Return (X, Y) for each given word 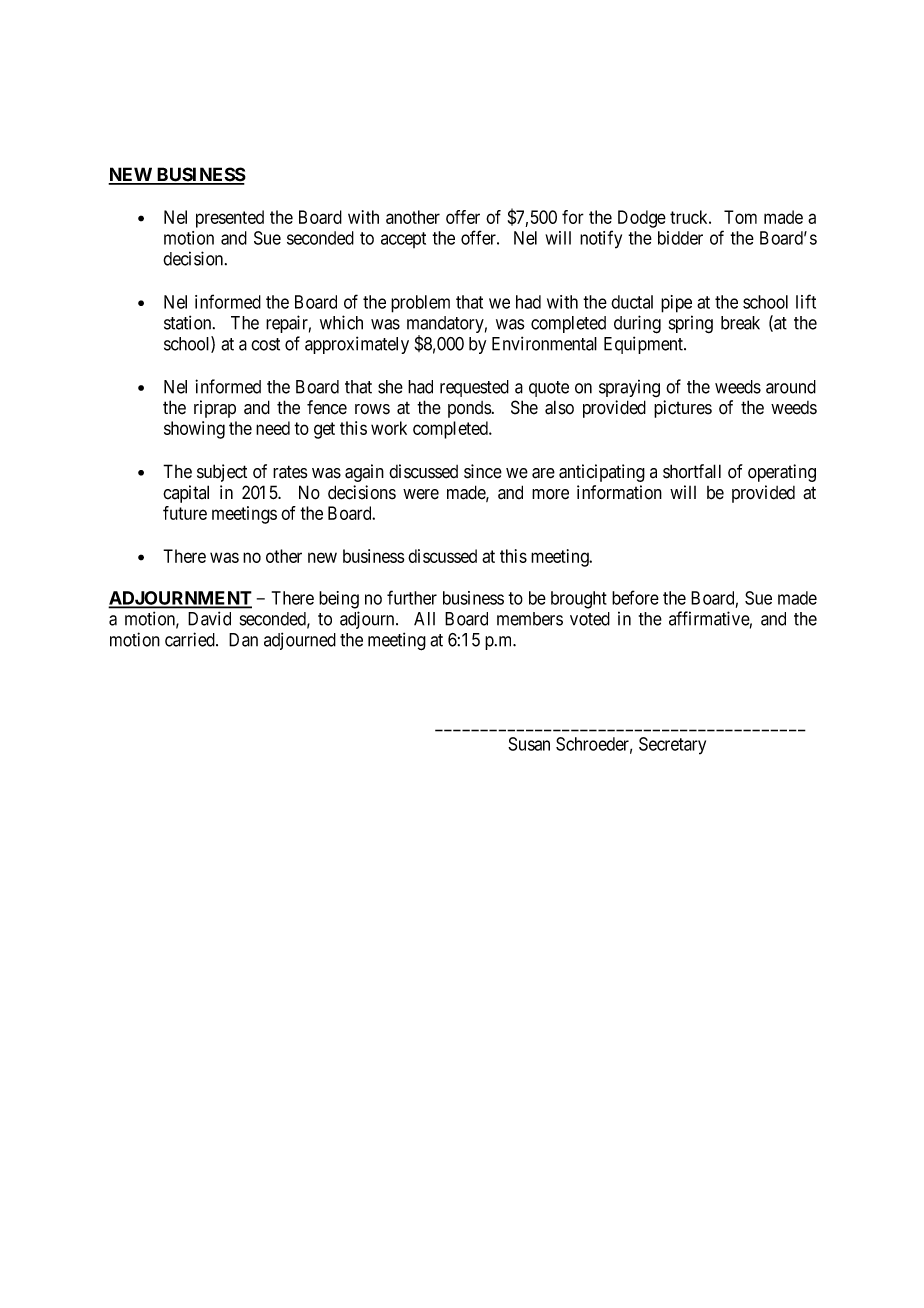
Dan (243, 640)
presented (230, 219)
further (412, 597)
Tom (740, 217)
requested (474, 388)
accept (403, 240)
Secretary (672, 746)
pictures (683, 409)
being (339, 600)
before (635, 597)
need (273, 428)
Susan (529, 744)
